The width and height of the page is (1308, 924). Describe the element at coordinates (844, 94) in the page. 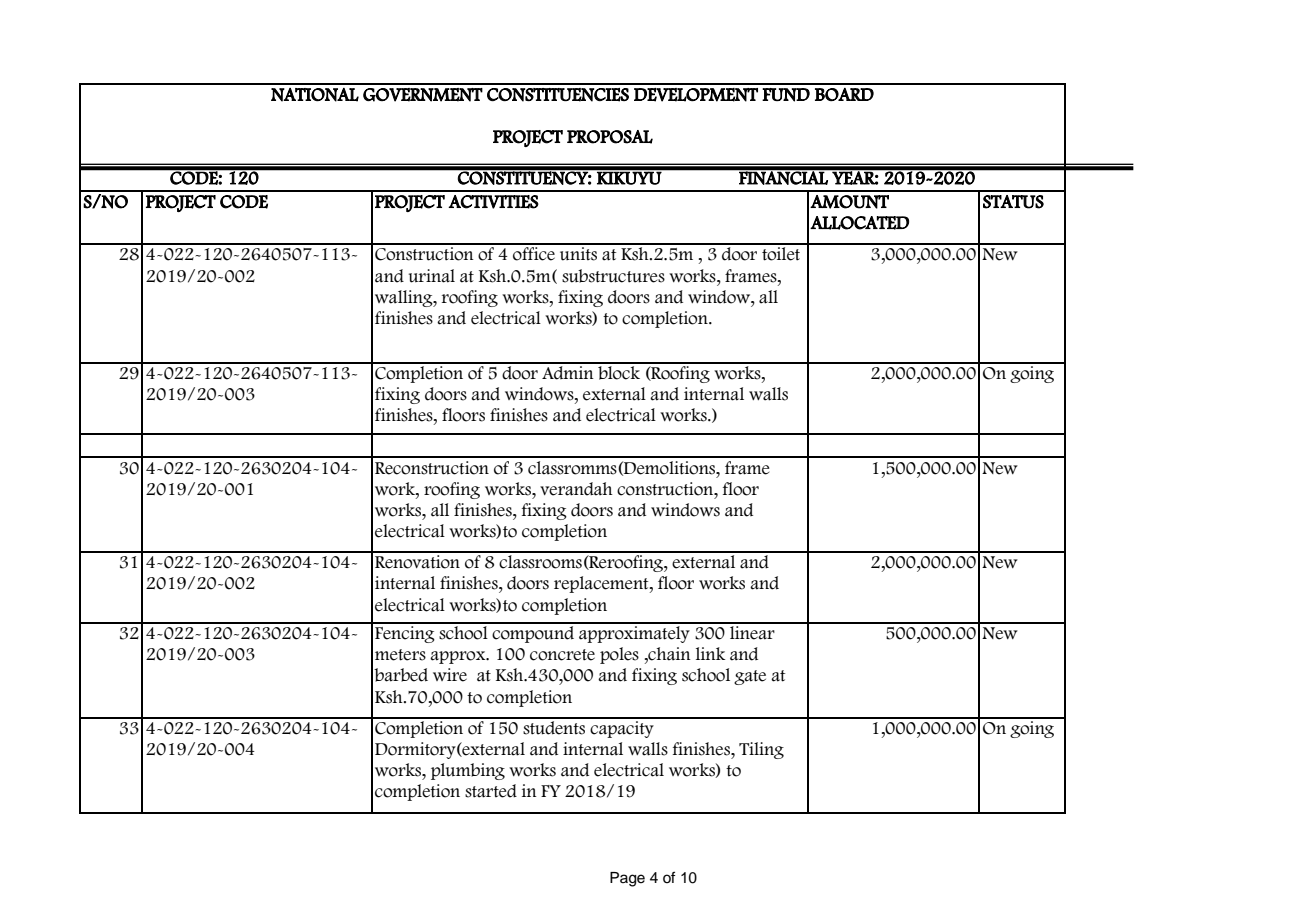

I see `BOARD` at that location.
